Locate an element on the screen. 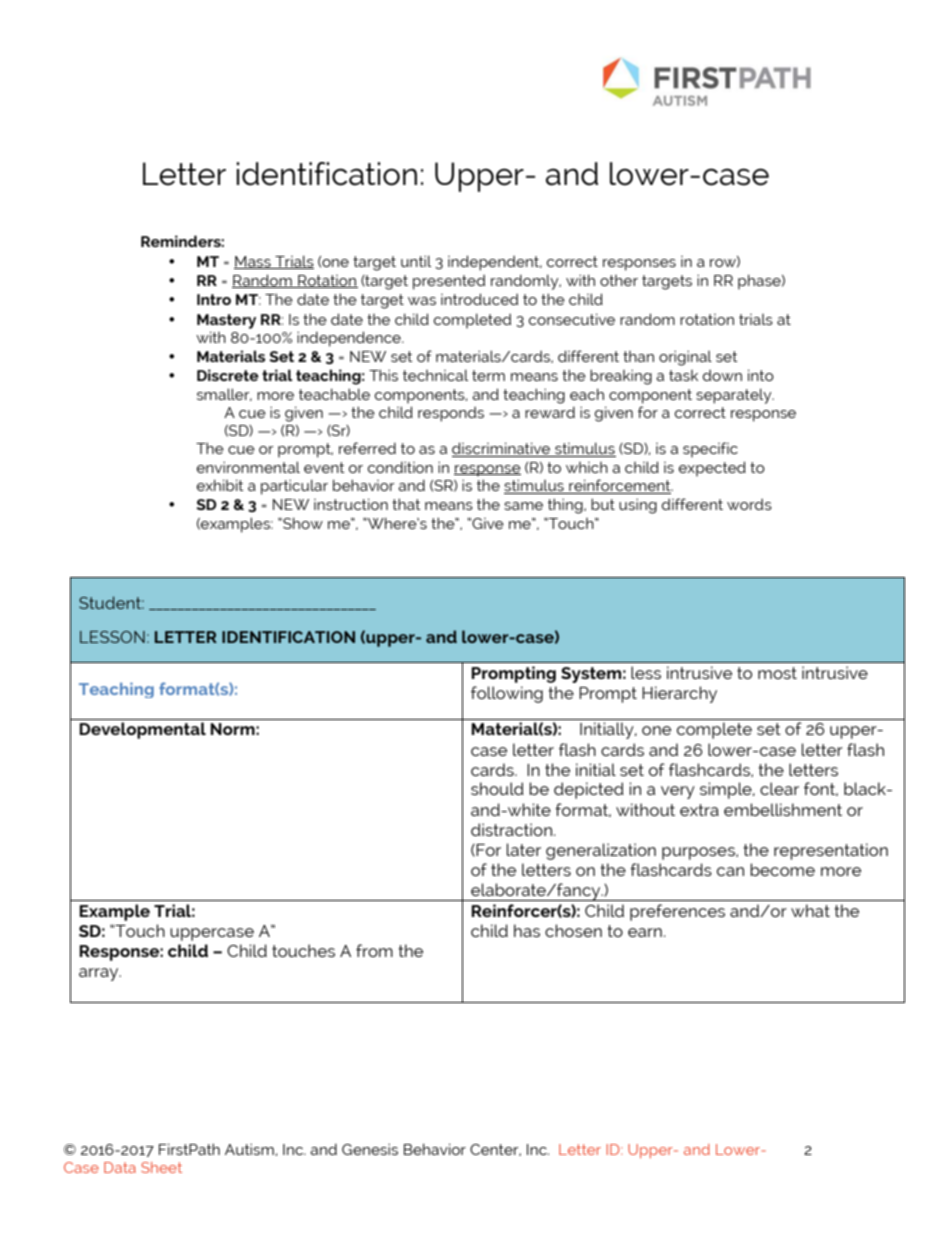 This screenshot has width=952, height=1233. other is located at coordinates (619, 280).
